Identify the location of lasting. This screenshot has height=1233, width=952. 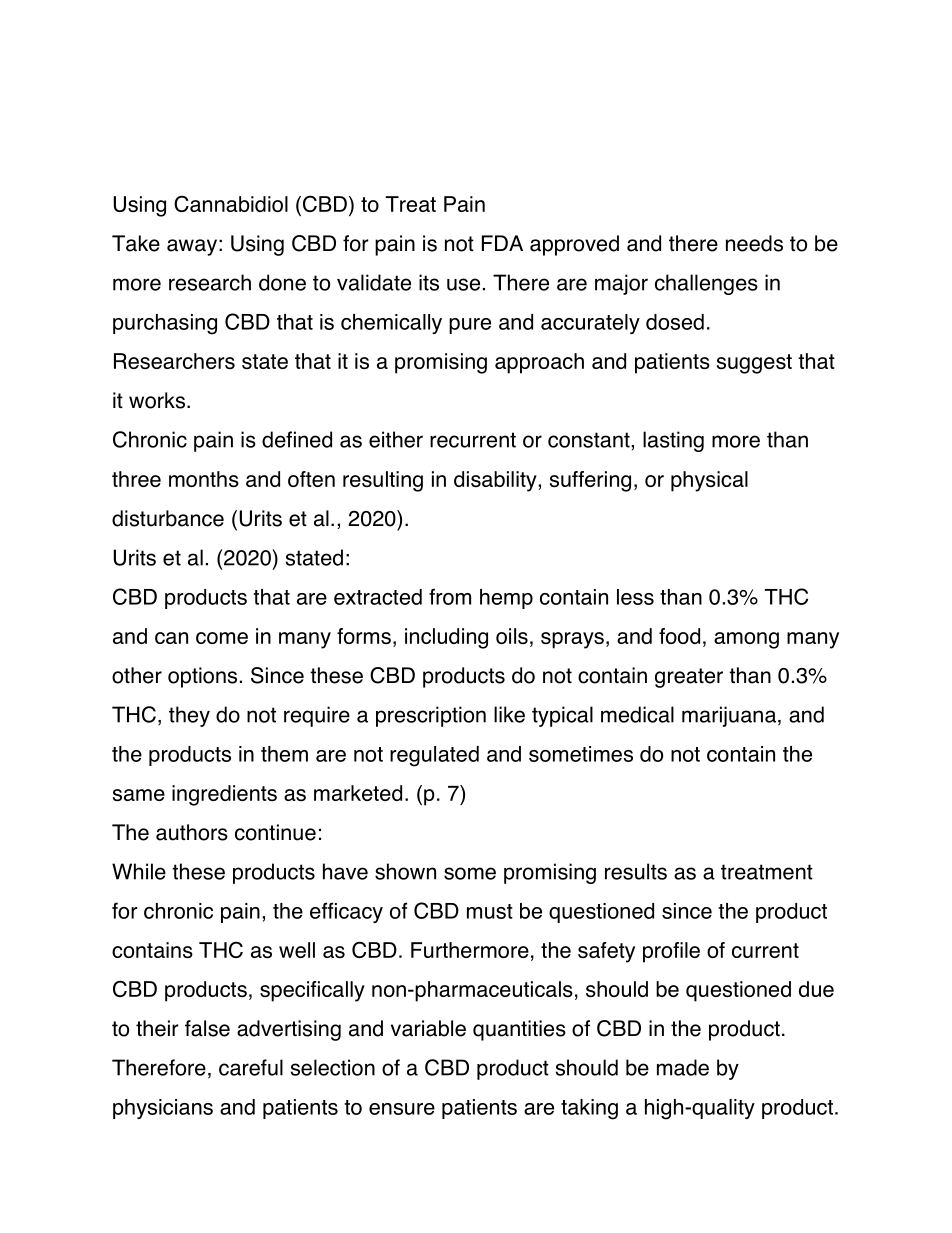
(673, 441).
